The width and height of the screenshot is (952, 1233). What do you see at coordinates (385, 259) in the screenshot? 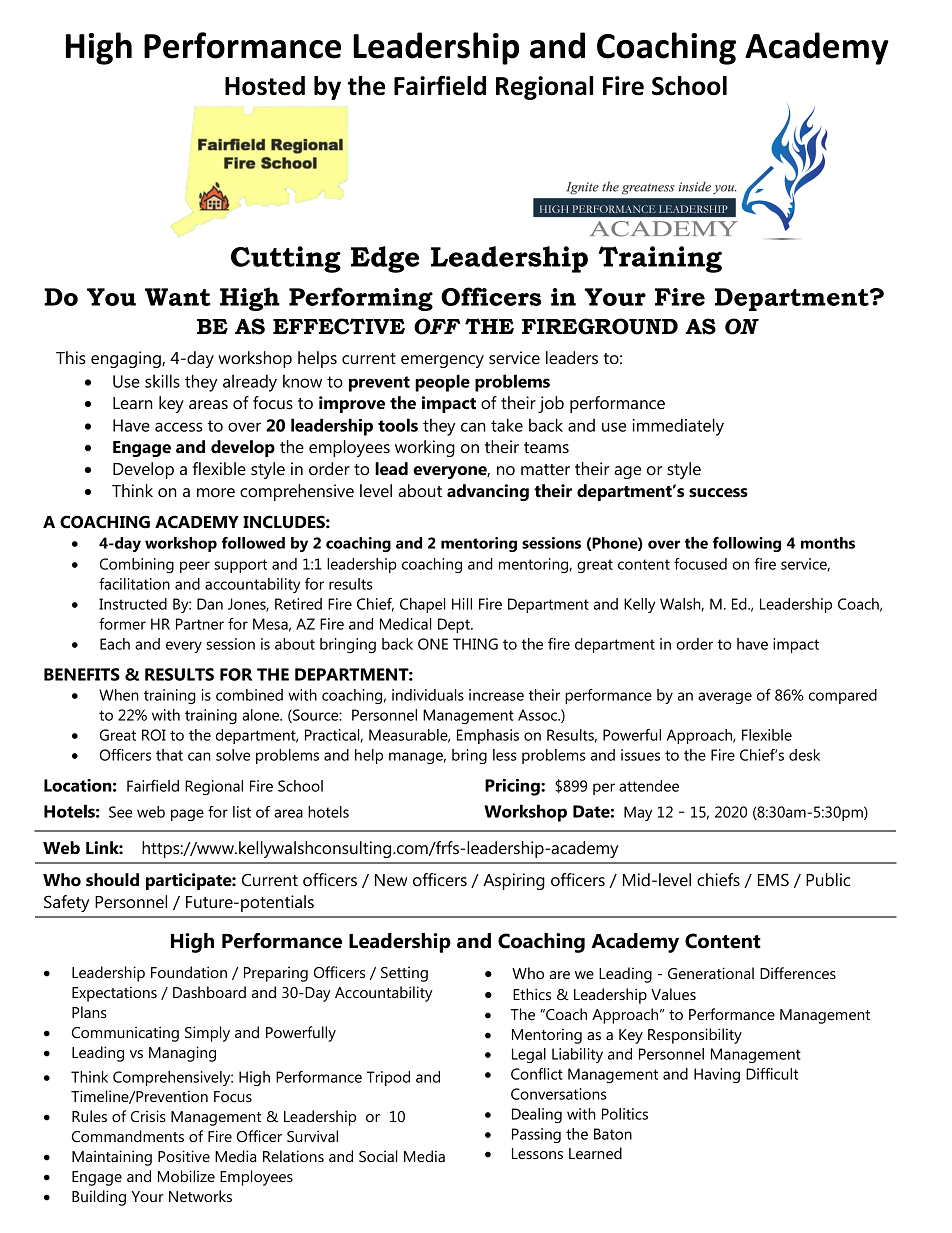
I see `Edge` at bounding box center [385, 259].
